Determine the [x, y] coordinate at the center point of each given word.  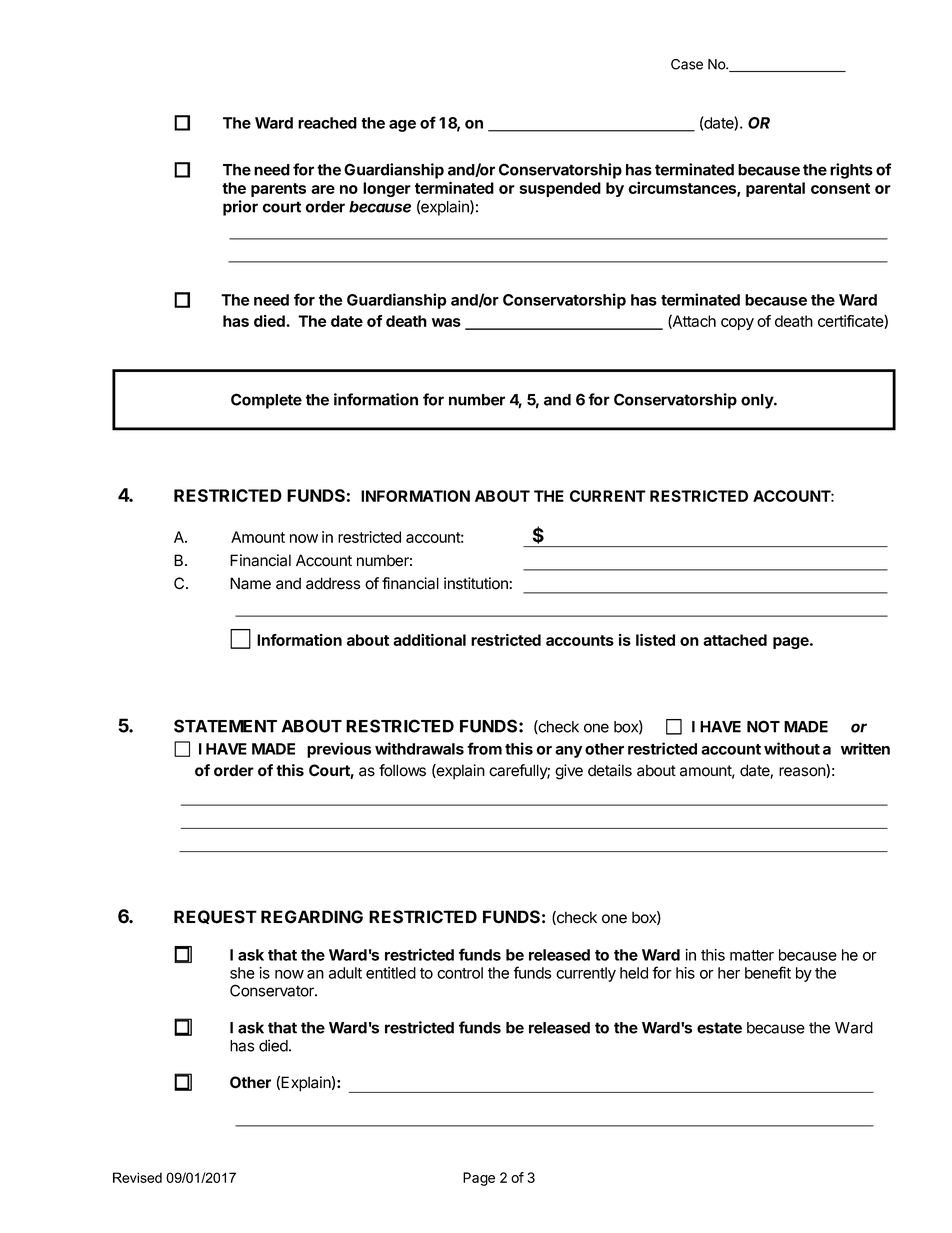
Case [687, 64]
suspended [560, 189]
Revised [137, 1177]
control [460, 973]
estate [719, 1028]
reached [327, 123]
